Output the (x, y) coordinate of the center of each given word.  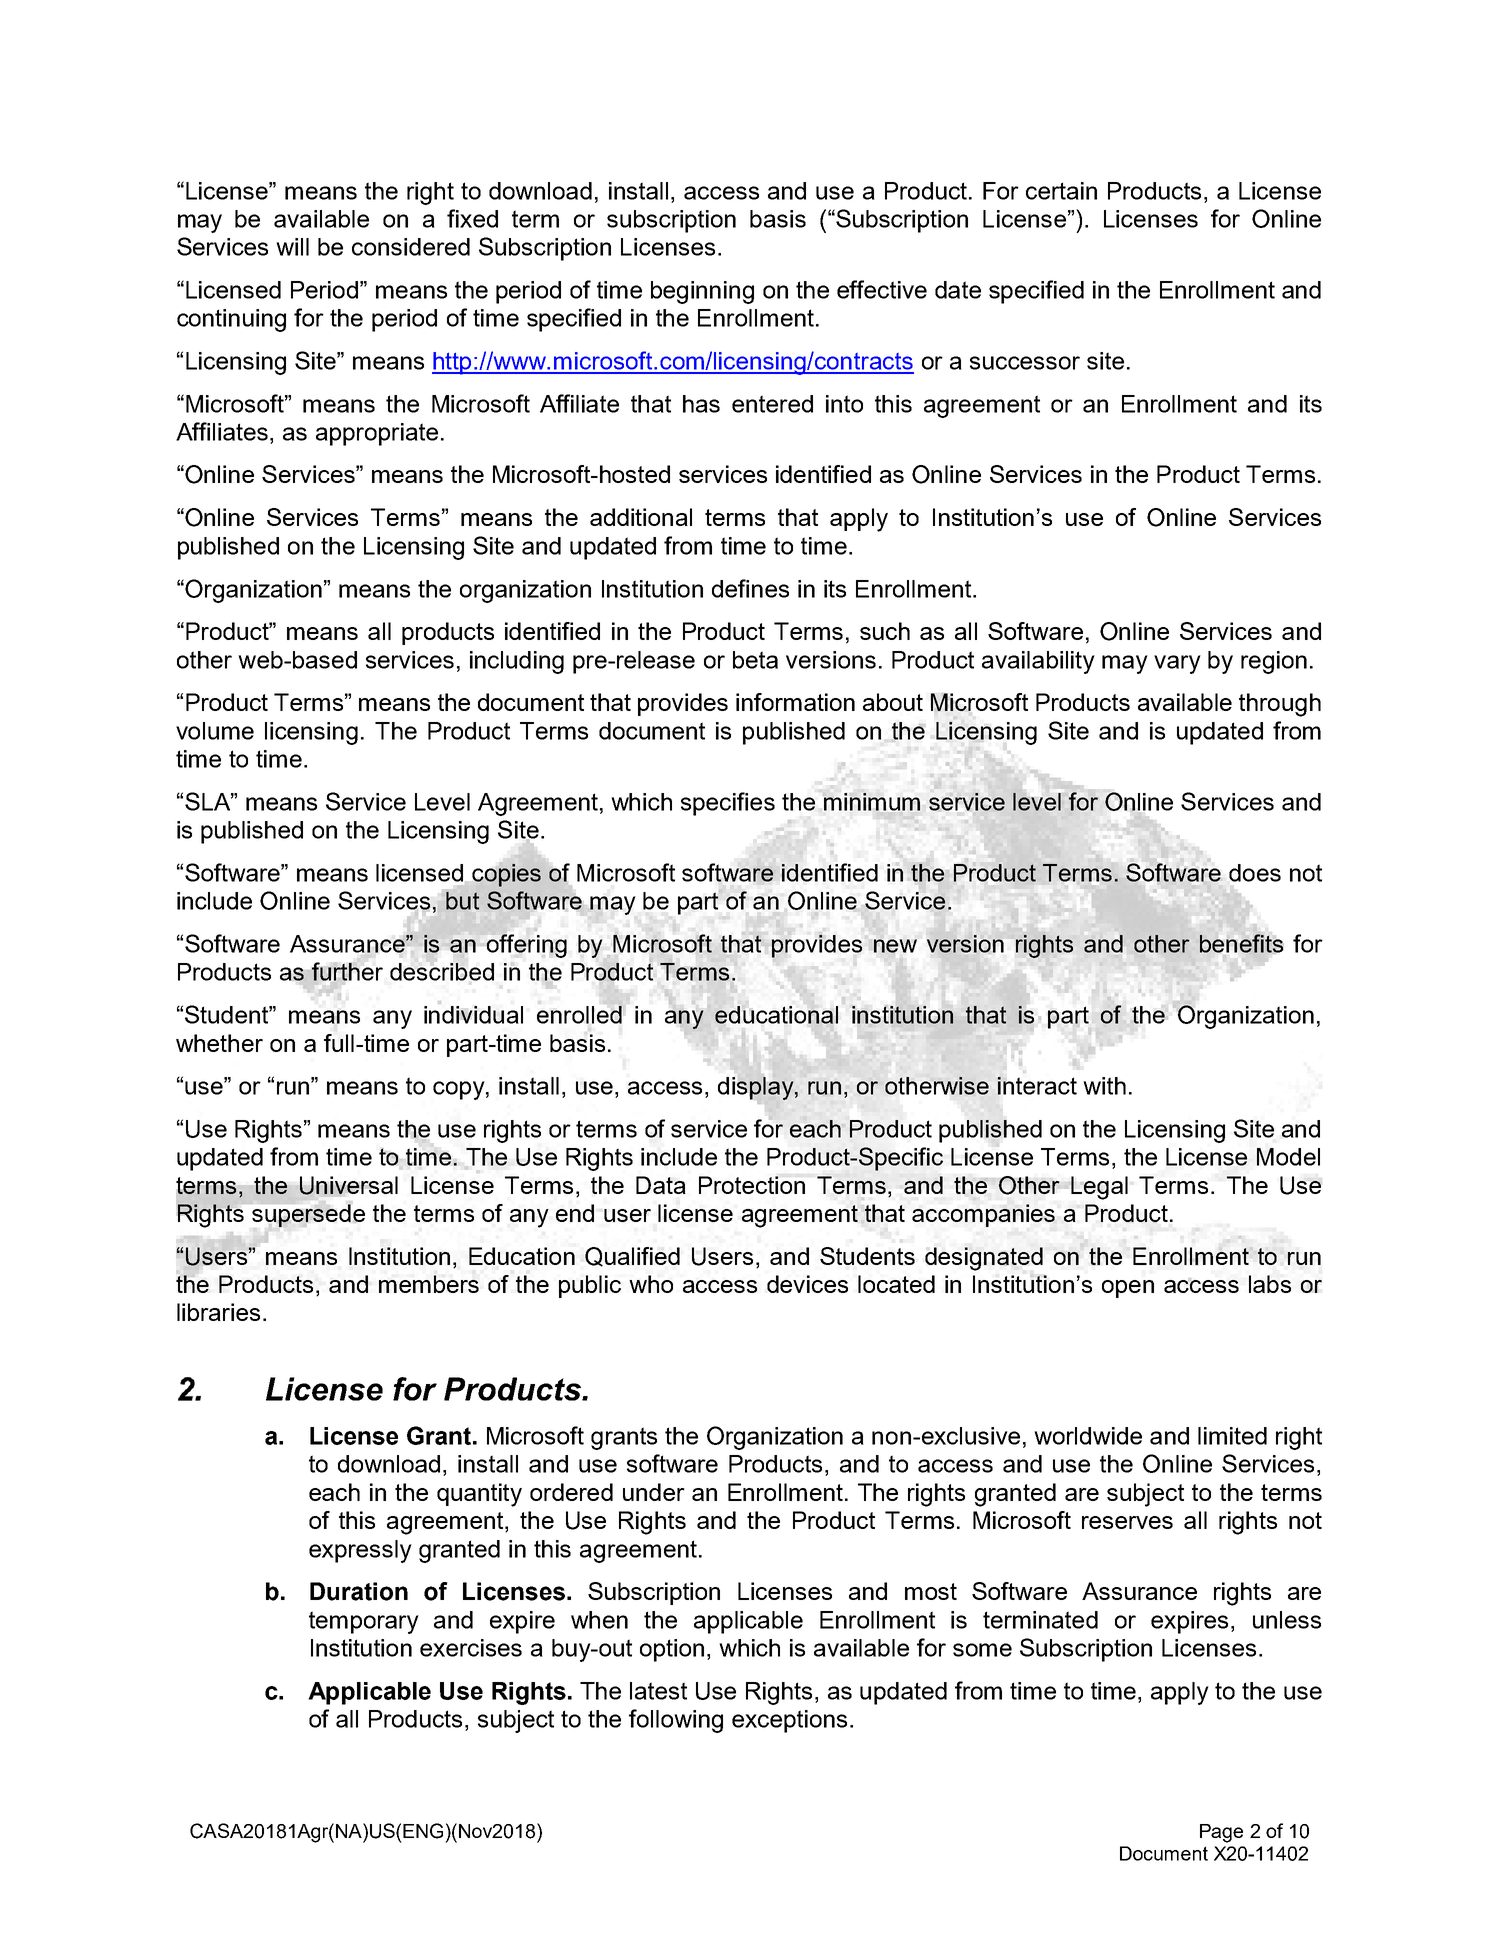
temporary (364, 1622)
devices (807, 1284)
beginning (702, 292)
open (1128, 1289)
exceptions (789, 1721)
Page (1221, 1833)
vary (1177, 664)
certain (1061, 191)
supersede (308, 1215)
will (292, 247)
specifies (728, 804)
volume (215, 731)
